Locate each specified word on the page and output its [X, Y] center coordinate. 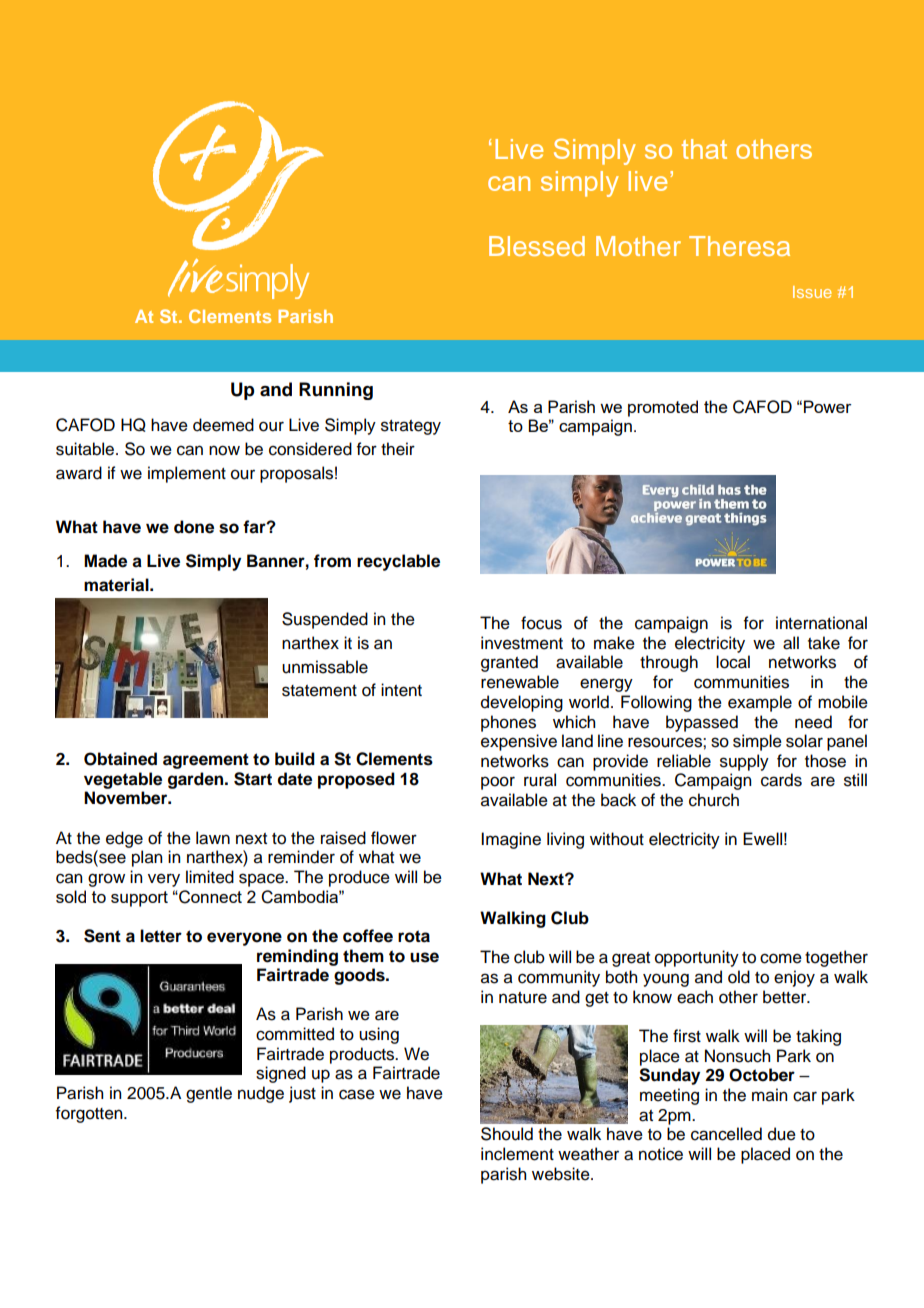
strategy [411, 427]
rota [414, 936]
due [782, 1134]
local [733, 662]
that [704, 149]
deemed [223, 425]
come [781, 958]
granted [509, 663]
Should [507, 1134]
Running [336, 391]
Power [828, 406]
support [139, 899]
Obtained [120, 759]
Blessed [537, 246]
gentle [209, 1094]
